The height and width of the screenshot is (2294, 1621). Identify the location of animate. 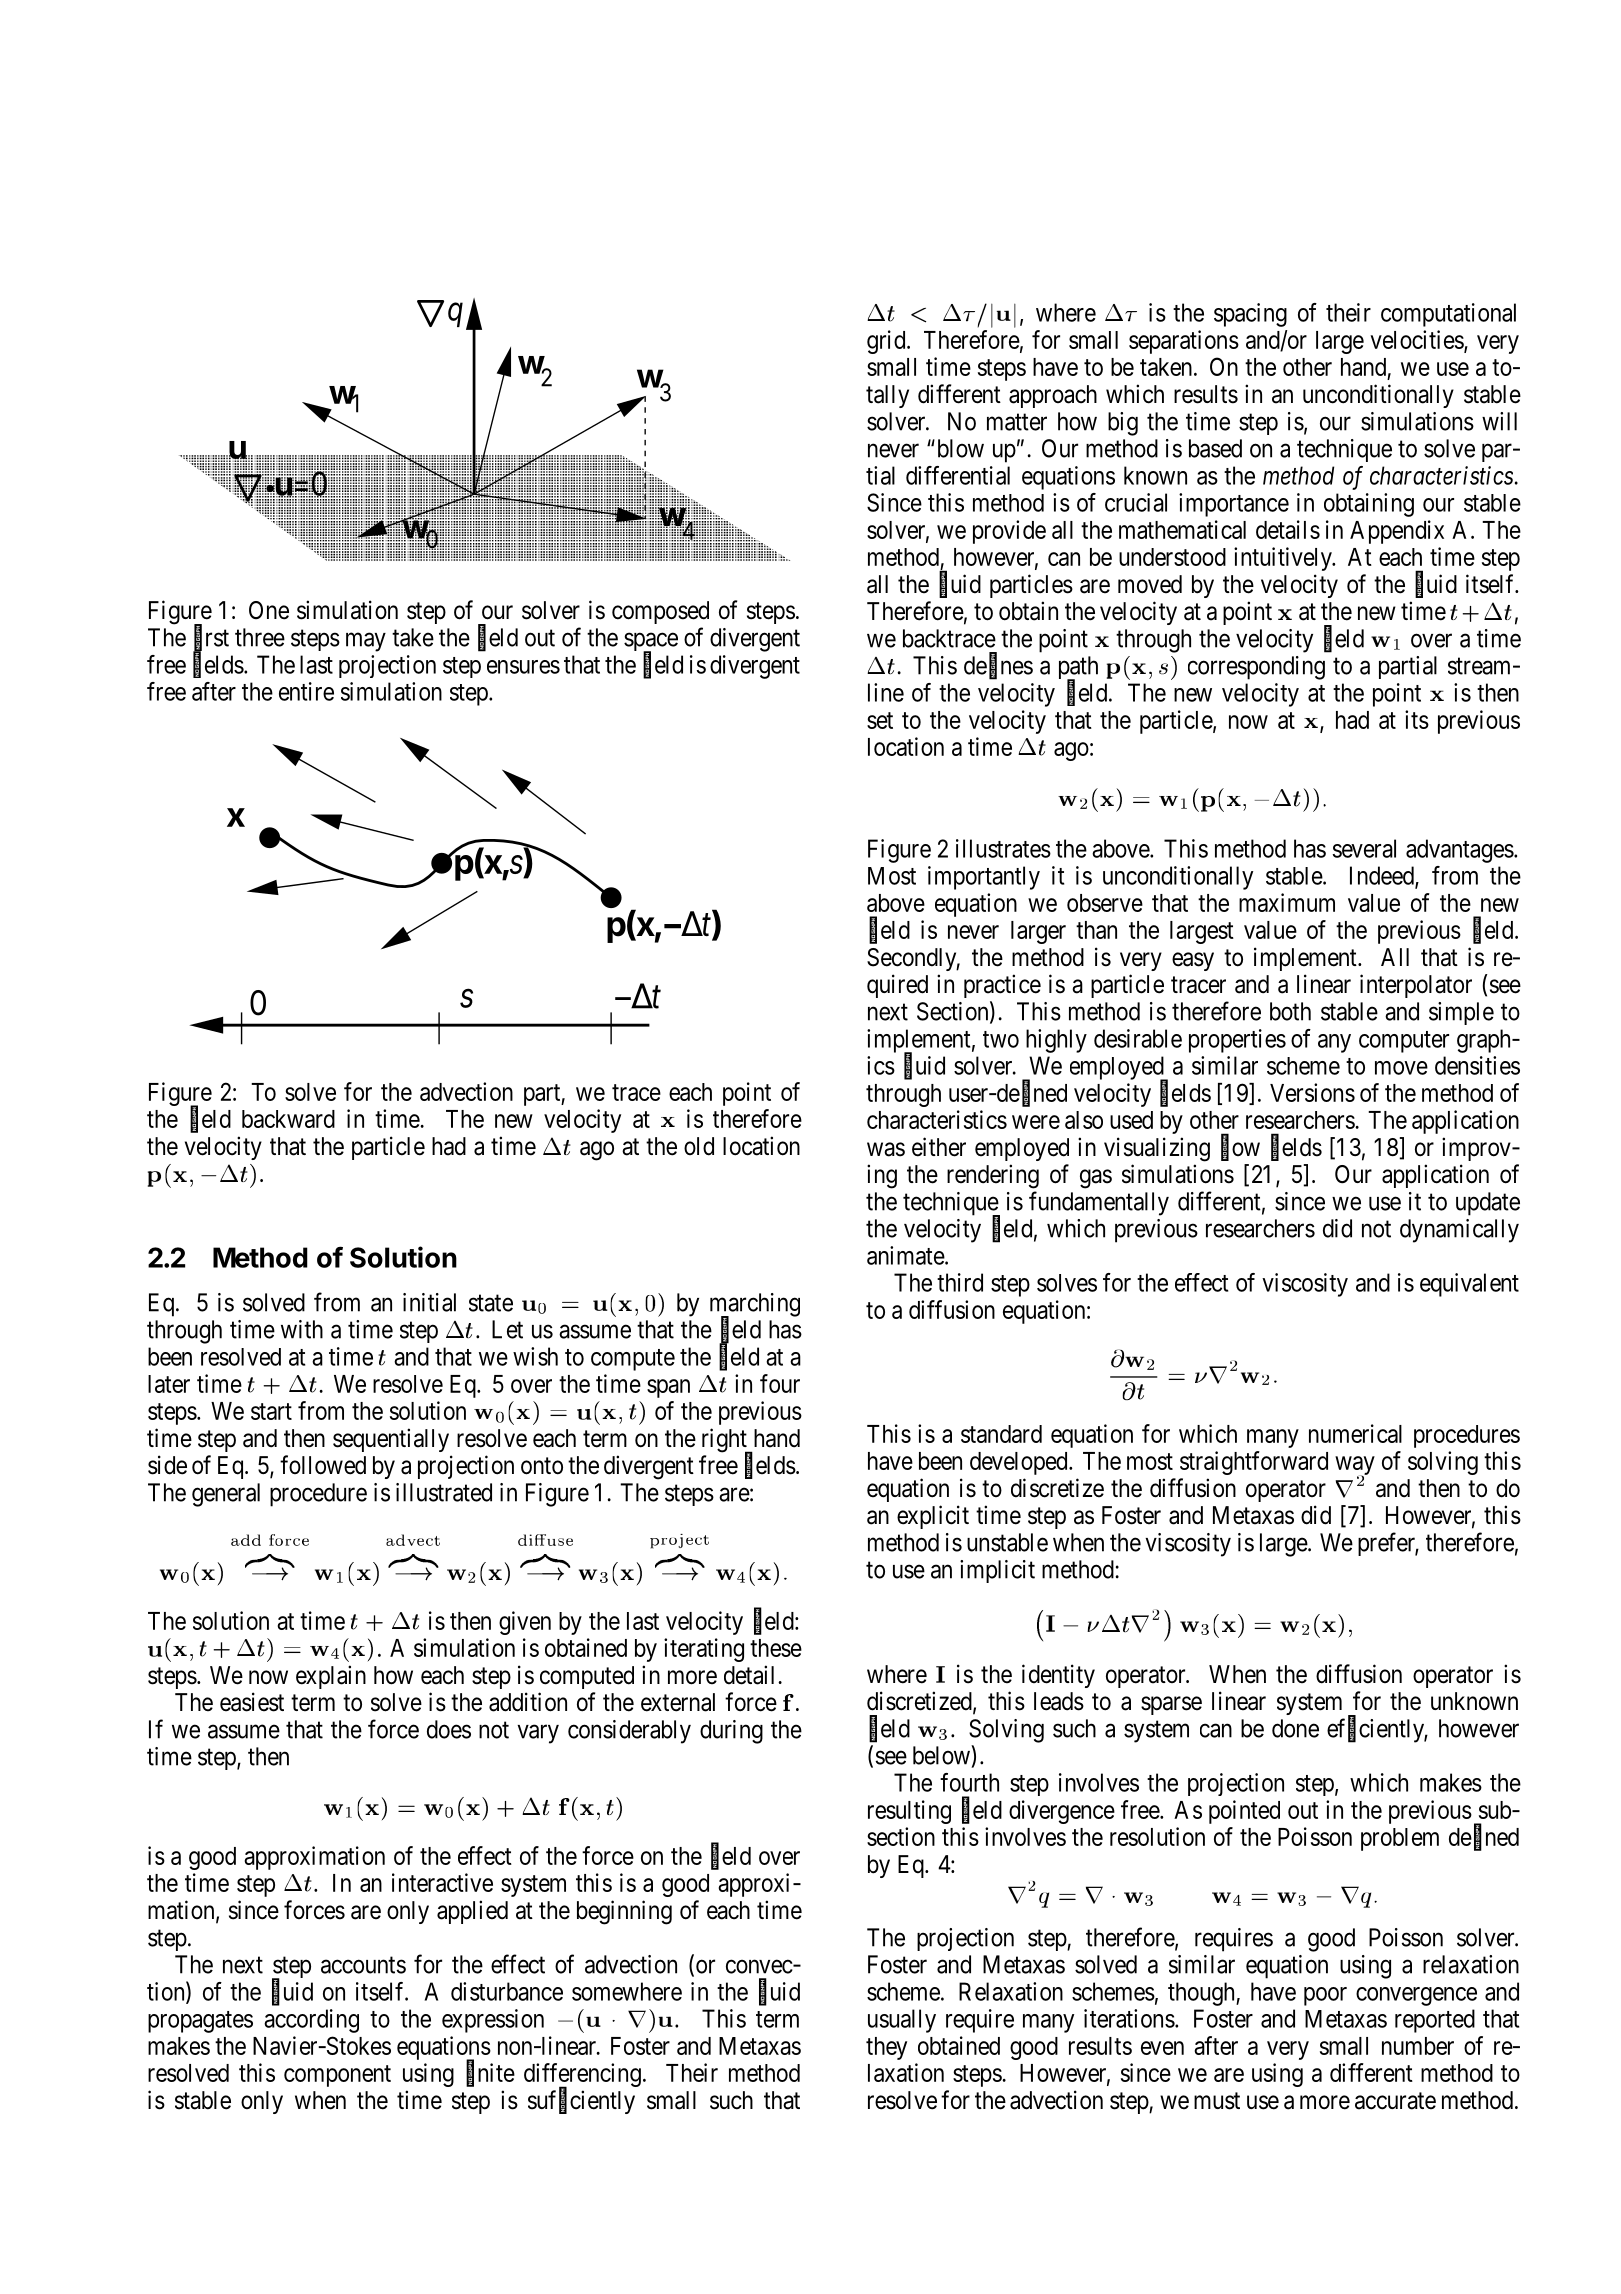
(906, 1255).
